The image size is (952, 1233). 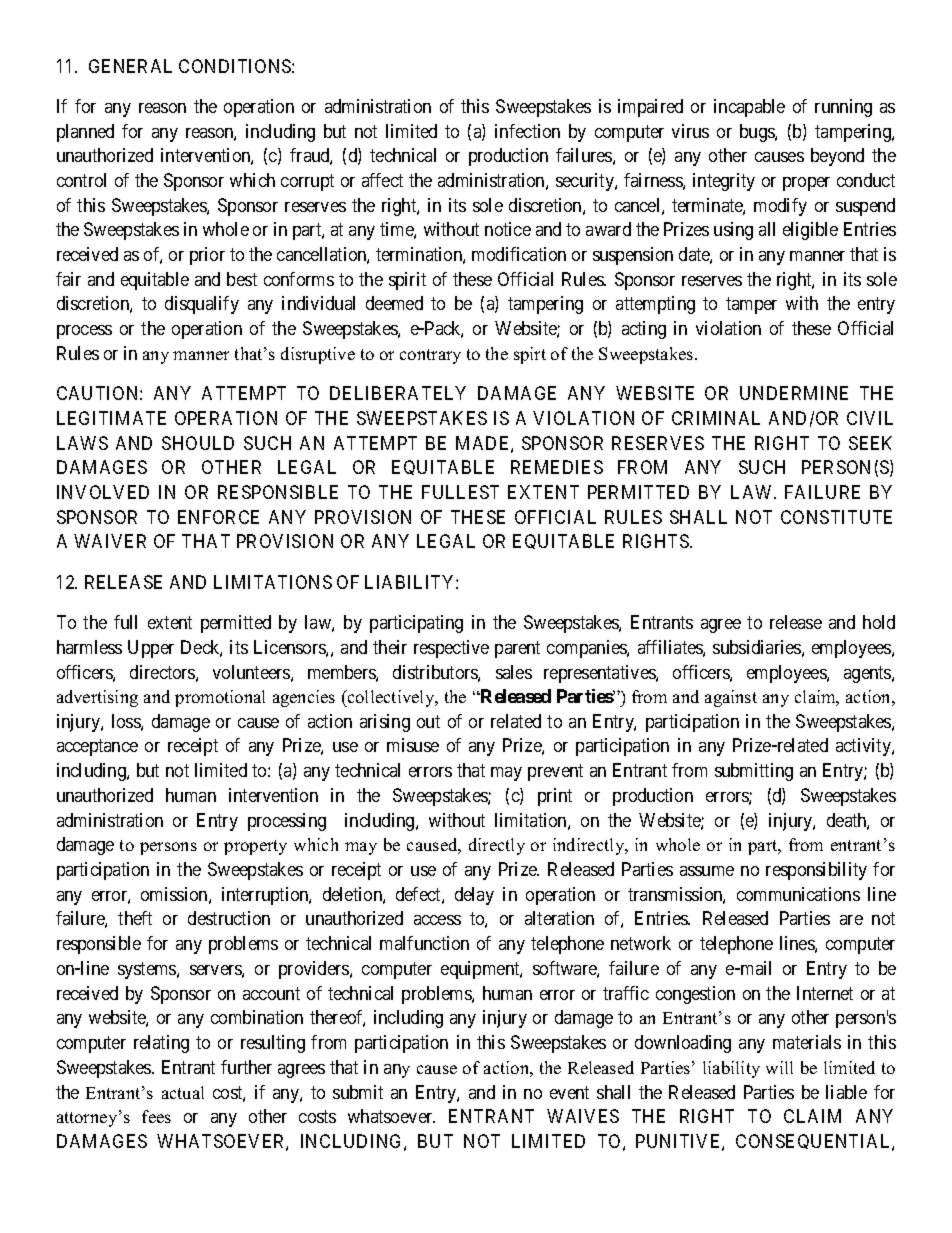 I want to click on DELIBERATELY, so click(x=398, y=393).
